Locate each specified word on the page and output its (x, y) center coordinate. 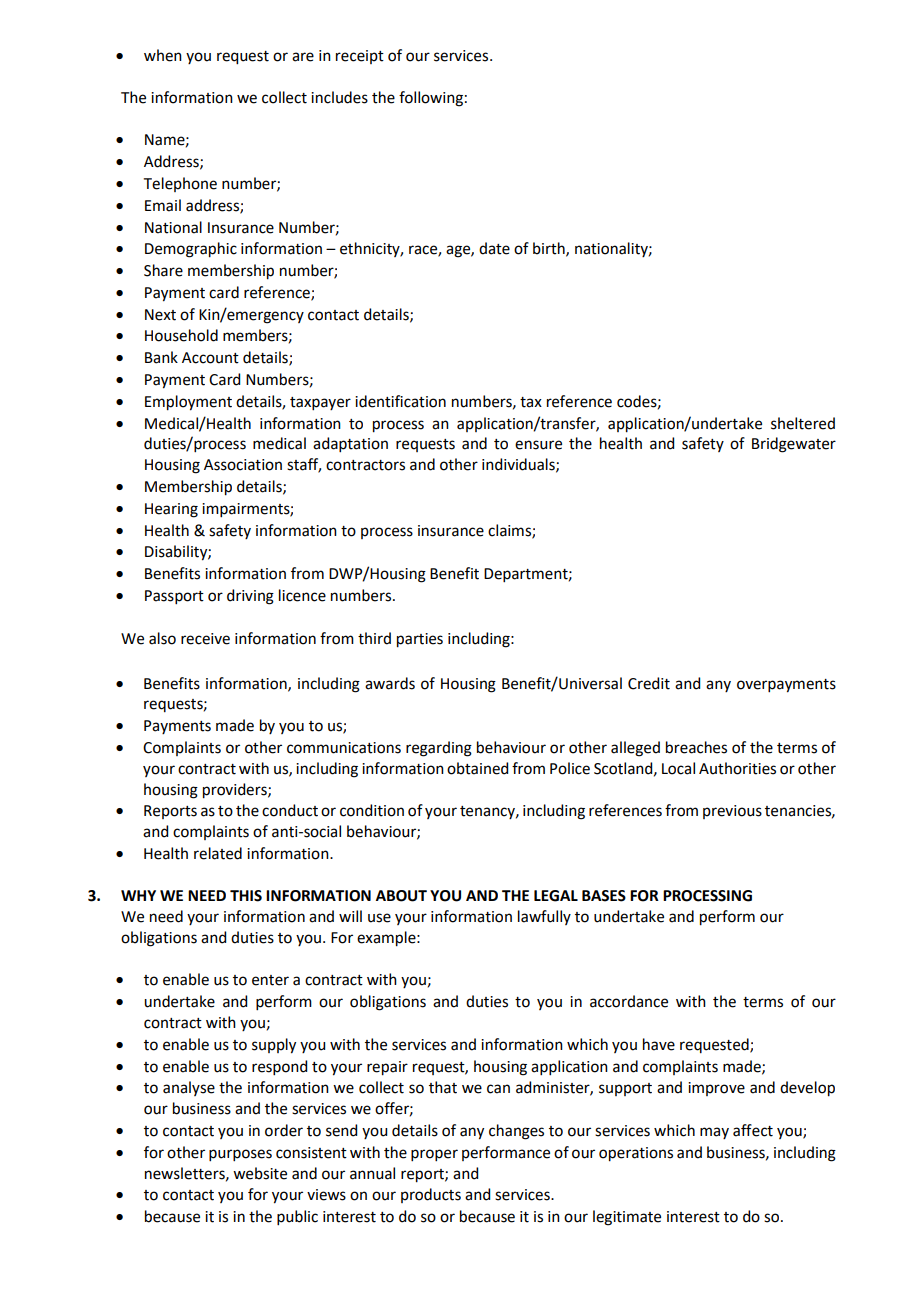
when (163, 55)
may (714, 1133)
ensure (538, 445)
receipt (360, 57)
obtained (477, 768)
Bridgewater (794, 445)
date (494, 248)
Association (243, 465)
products (431, 1195)
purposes (240, 1155)
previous (732, 812)
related (218, 853)
